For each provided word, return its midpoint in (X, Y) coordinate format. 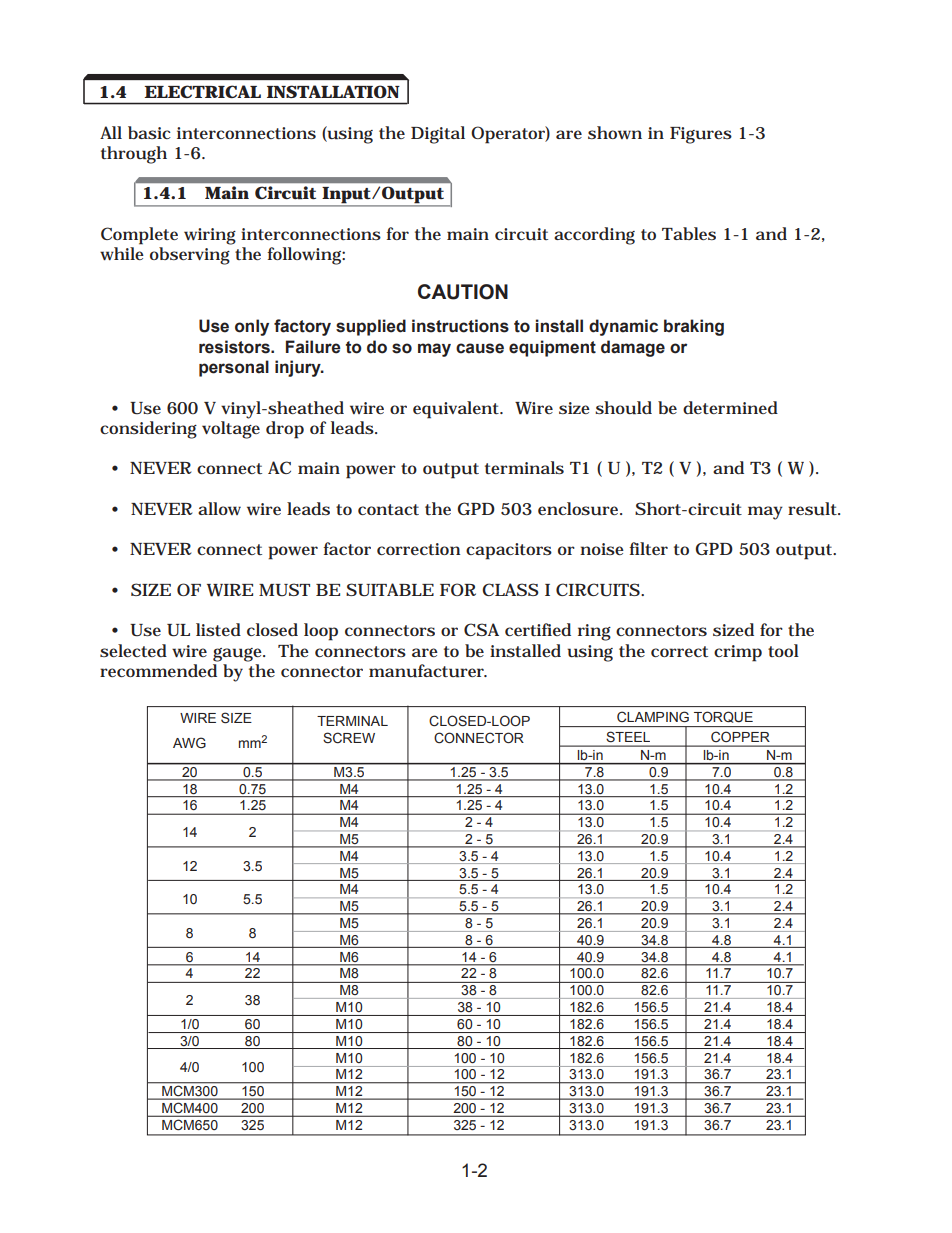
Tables (689, 233)
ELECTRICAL (202, 91)
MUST (284, 590)
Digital (438, 135)
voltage (231, 430)
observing (190, 256)
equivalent (458, 410)
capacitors (509, 551)
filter (648, 548)
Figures (701, 135)
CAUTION (463, 292)
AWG (189, 742)
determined (730, 407)
